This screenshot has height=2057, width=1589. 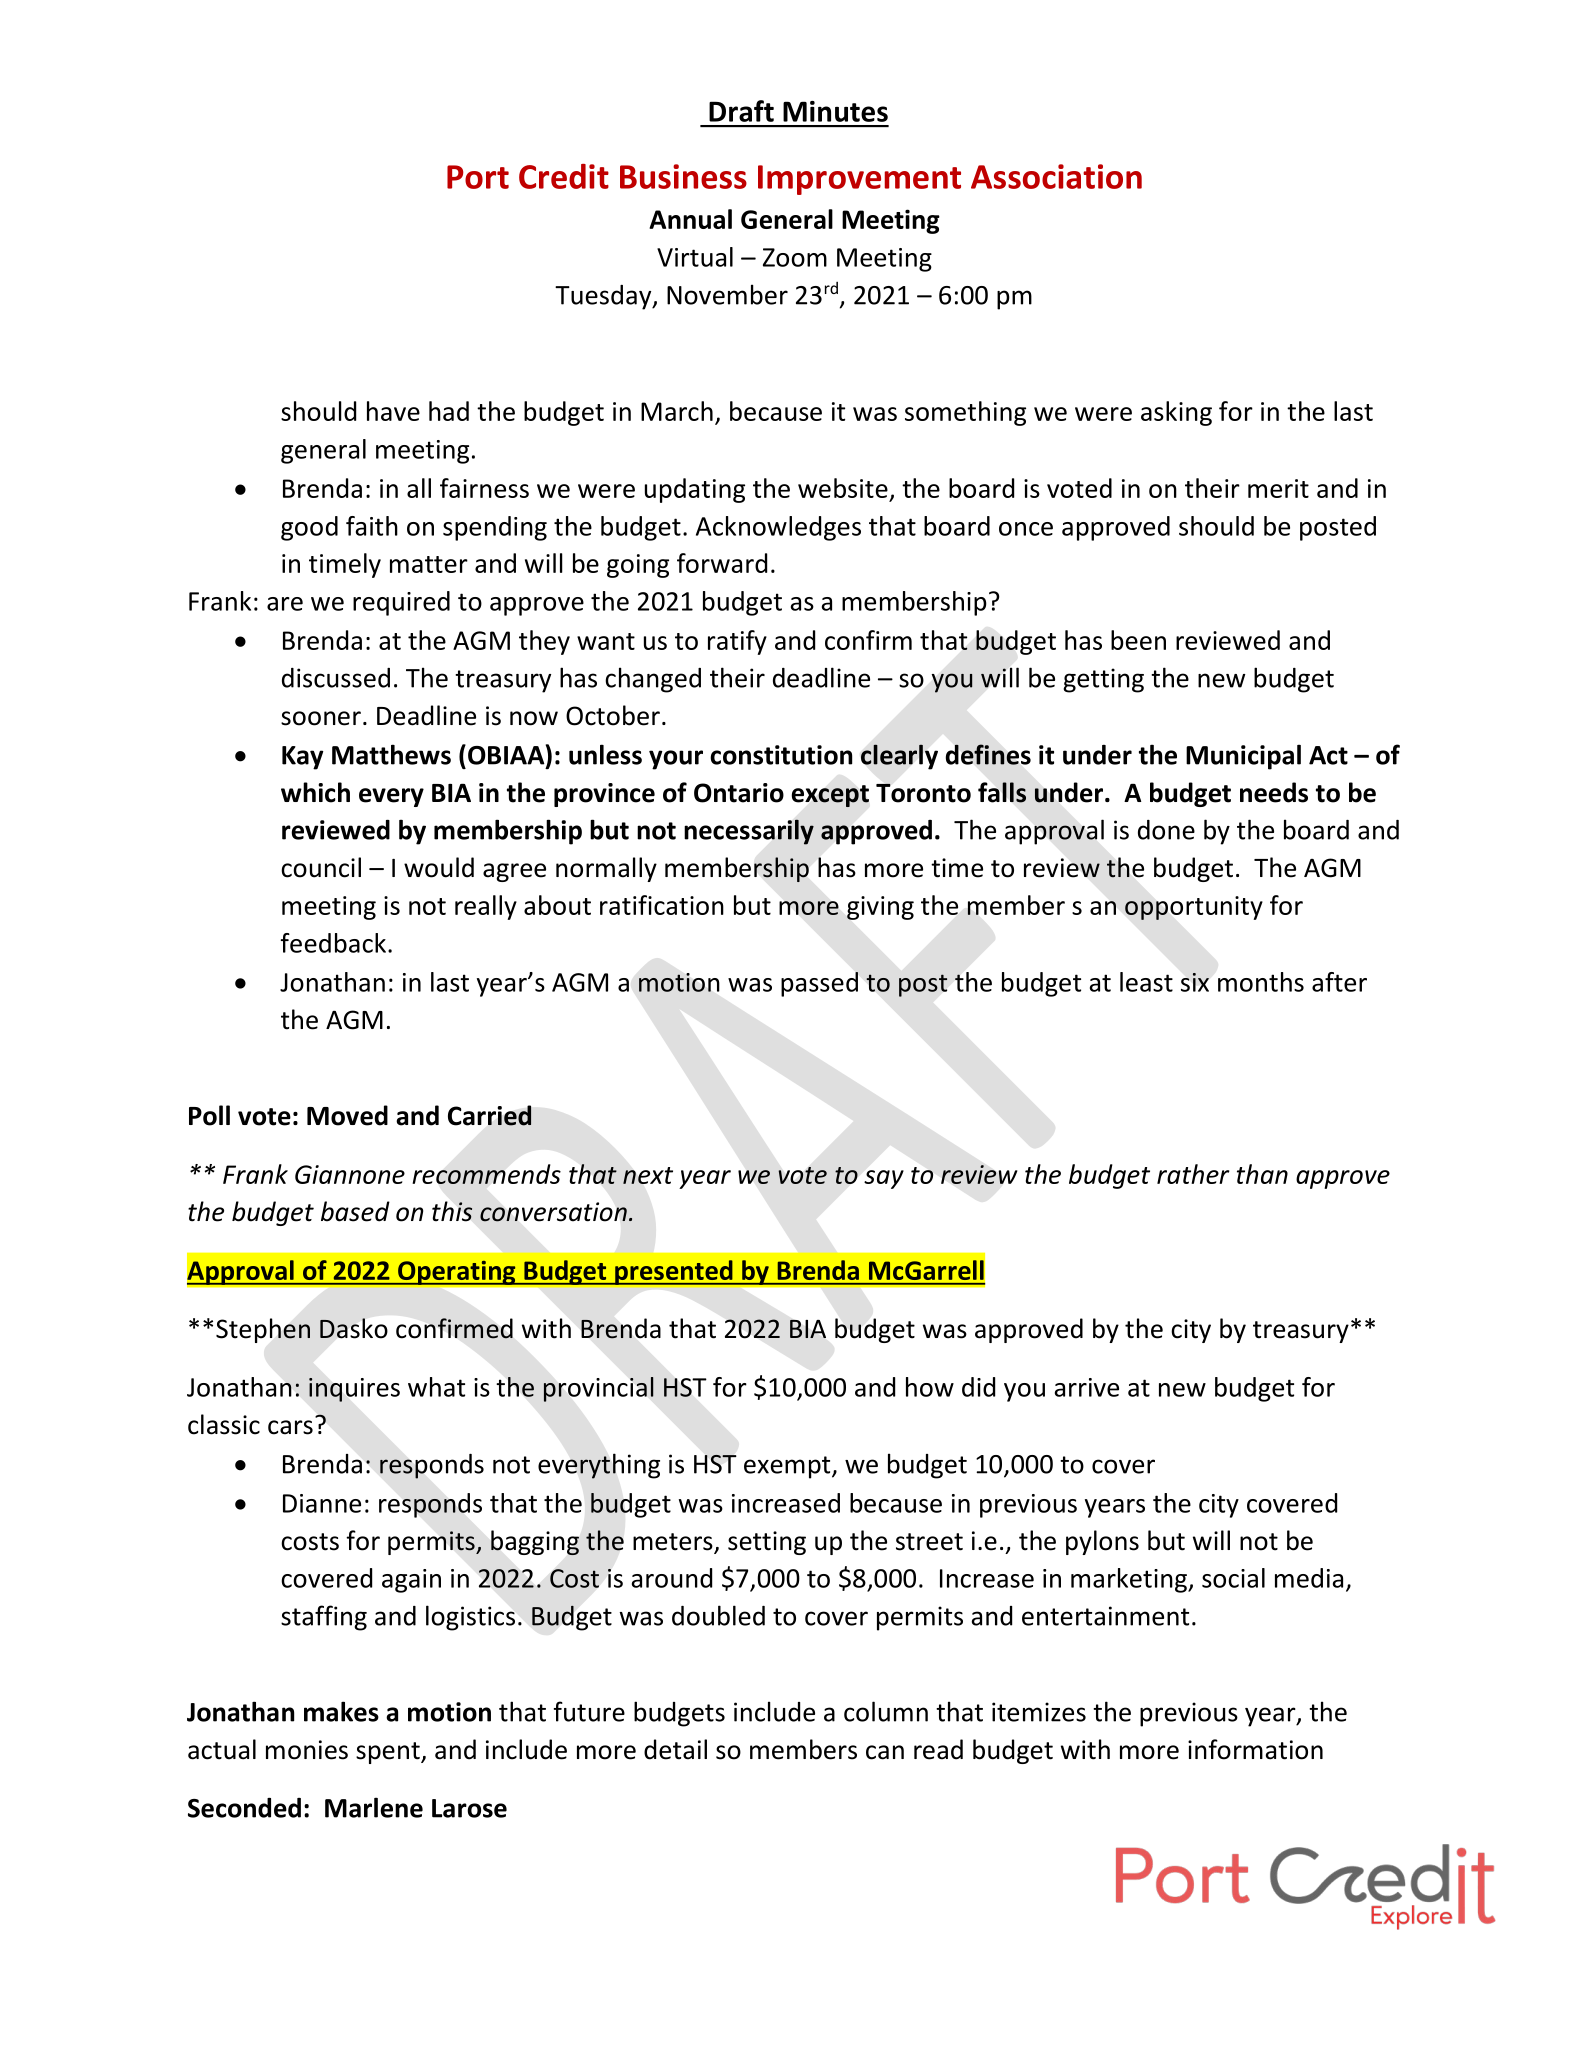 What do you see at coordinates (675, 1749) in the screenshot?
I see `detail` at bounding box center [675, 1749].
